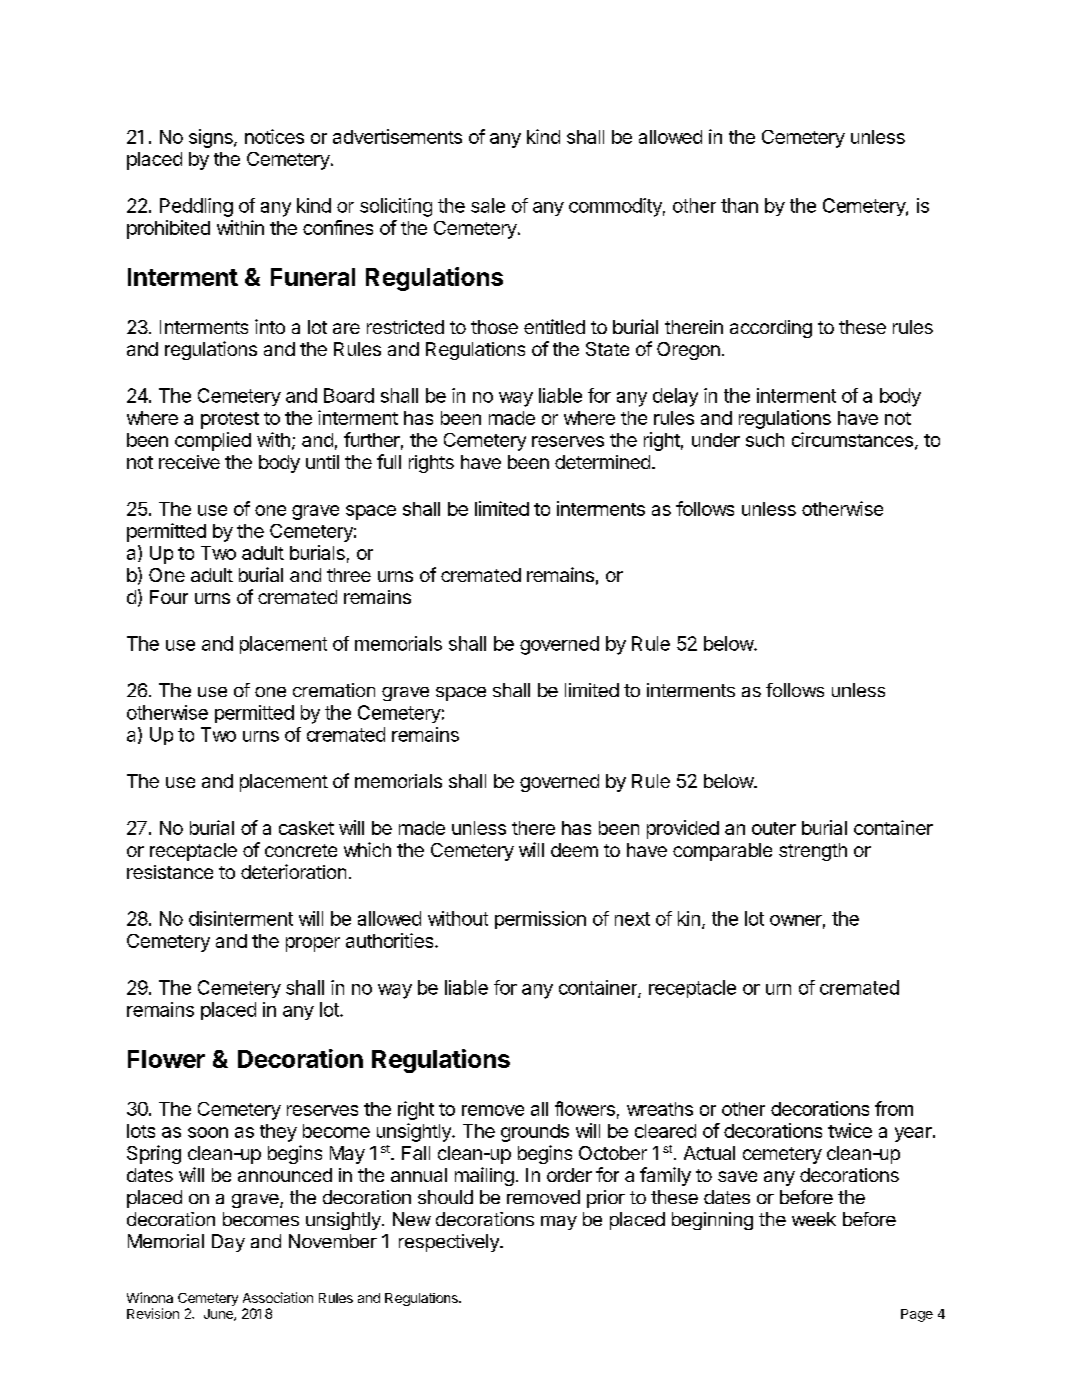 The image size is (1070, 1385). I want to click on respectively, so click(450, 1243).
